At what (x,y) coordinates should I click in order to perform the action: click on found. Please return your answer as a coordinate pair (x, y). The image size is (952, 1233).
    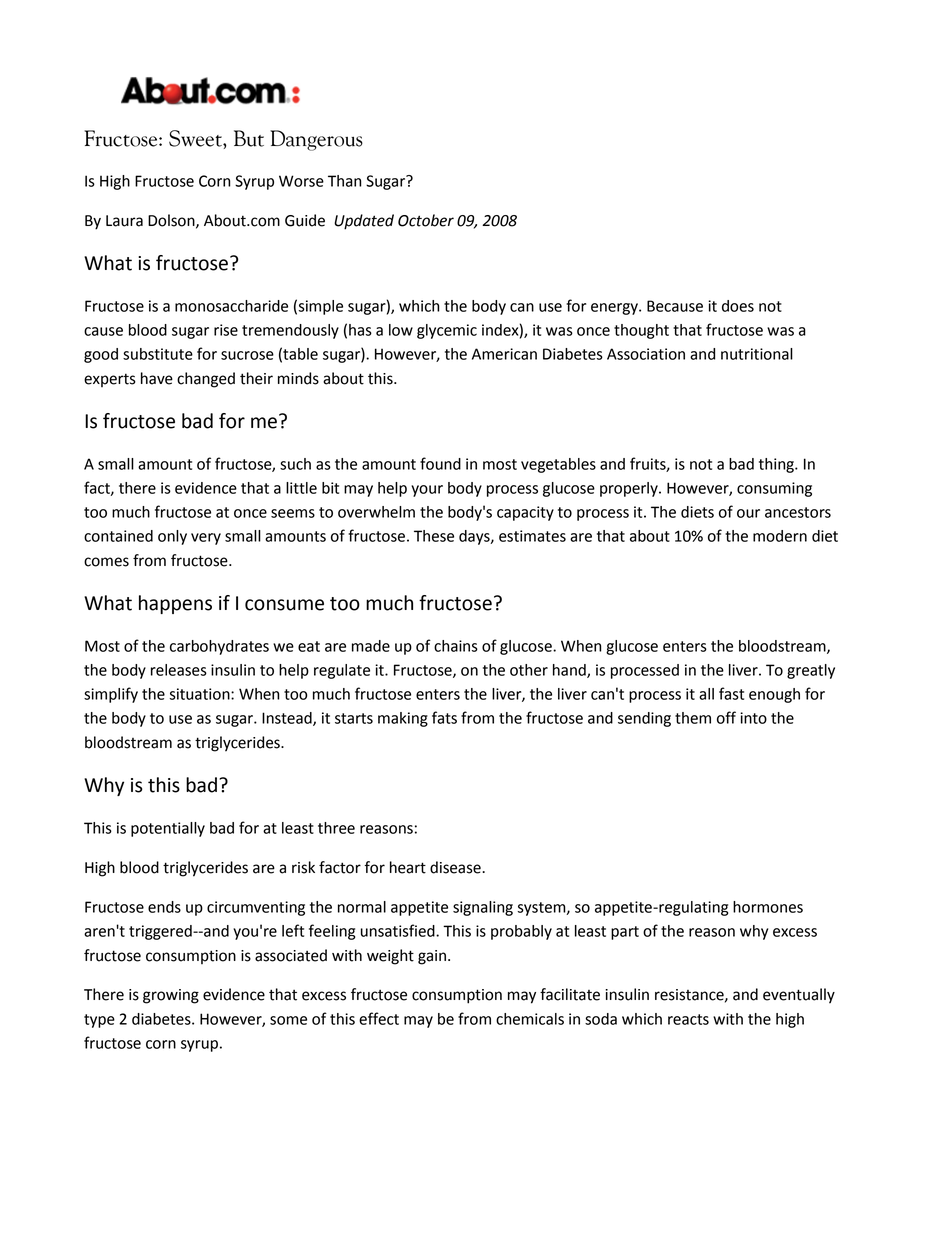
    Looking at the image, I should click on (440, 463).
